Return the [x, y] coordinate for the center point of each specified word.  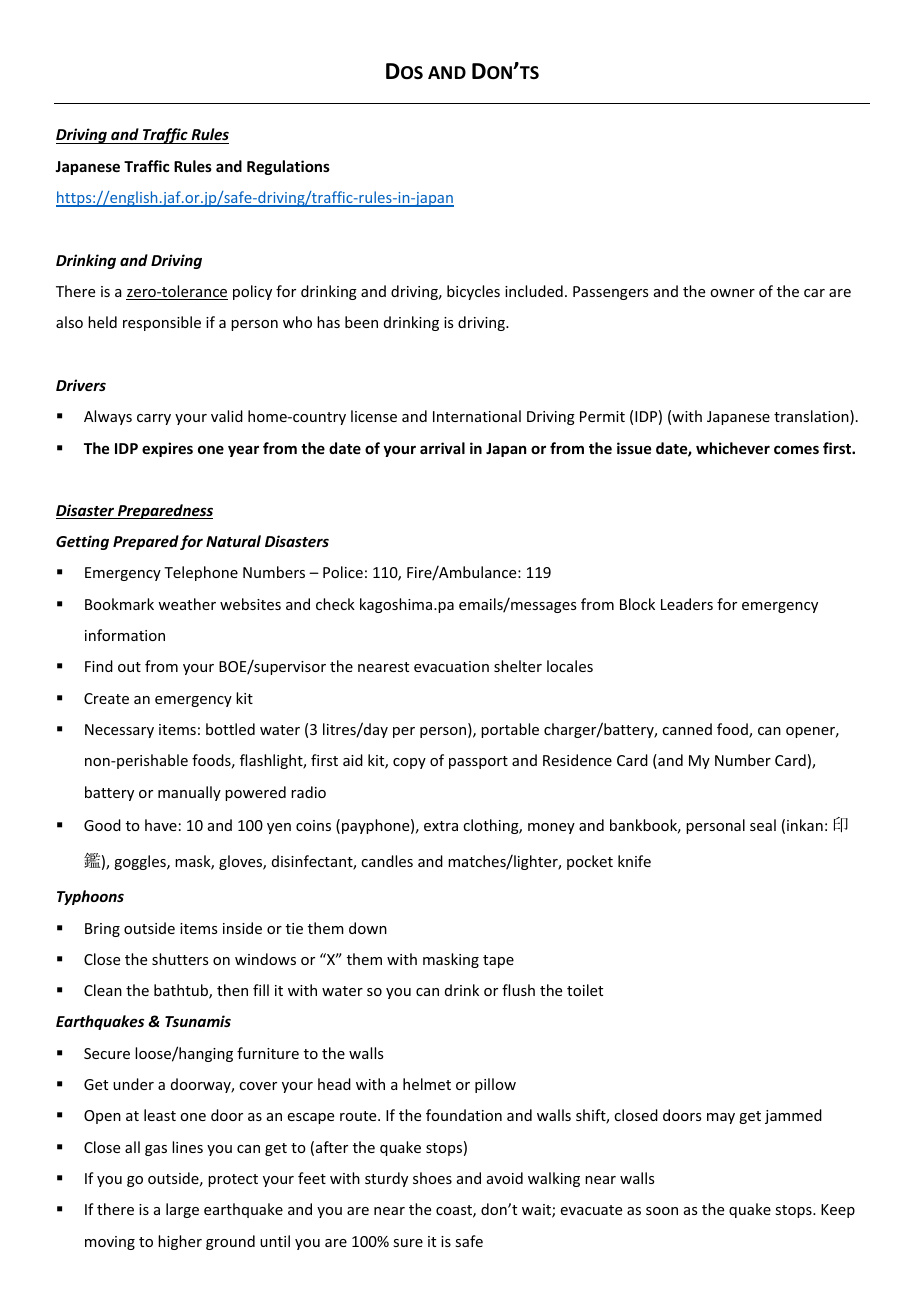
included [534, 291]
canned [687, 729]
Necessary [119, 731]
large [182, 1210]
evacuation [451, 666]
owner [732, 293]
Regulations [288, 167]
